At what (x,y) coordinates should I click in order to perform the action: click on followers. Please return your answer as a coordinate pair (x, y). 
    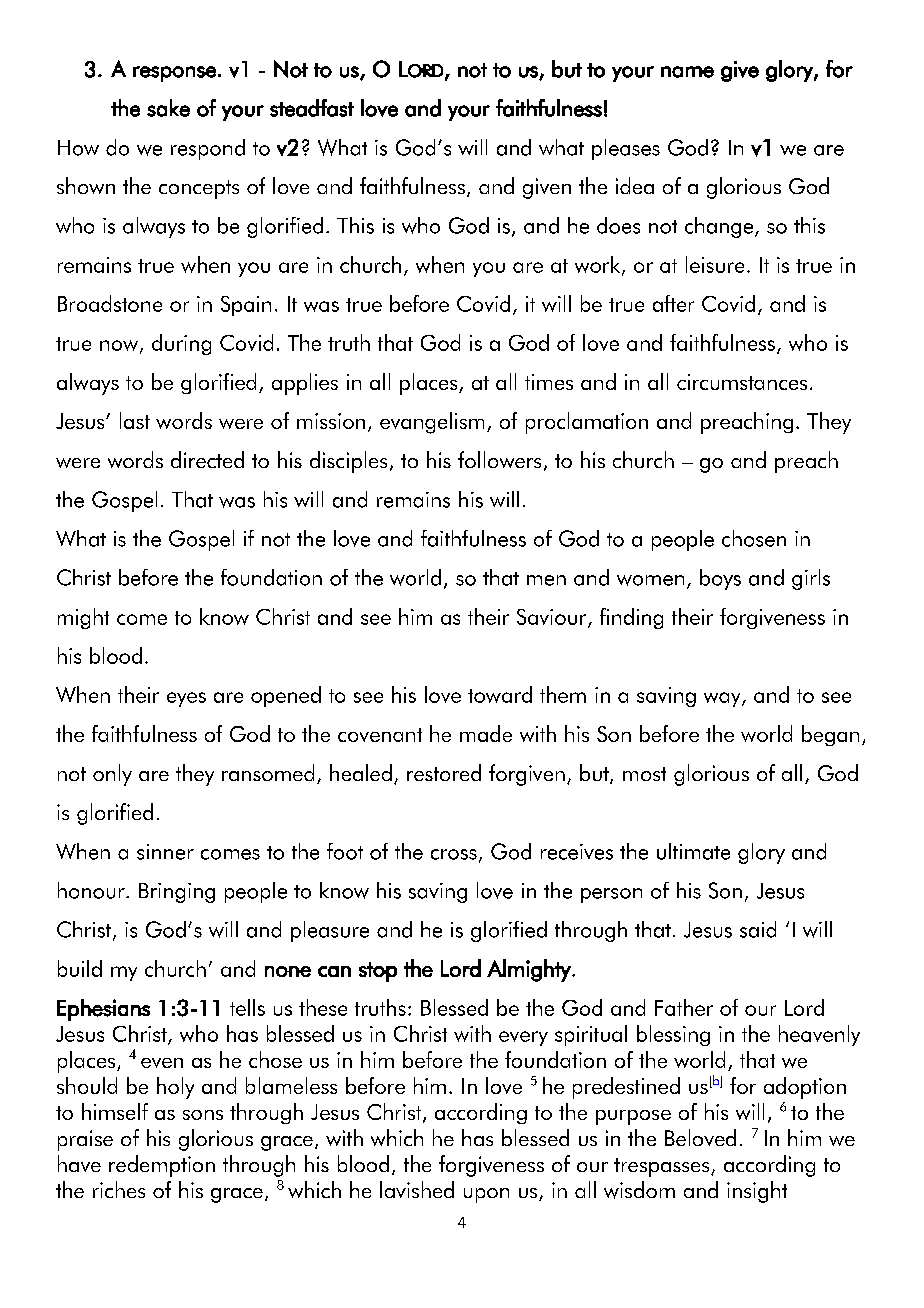
    Looking at the image, I should click on (499, 459).
